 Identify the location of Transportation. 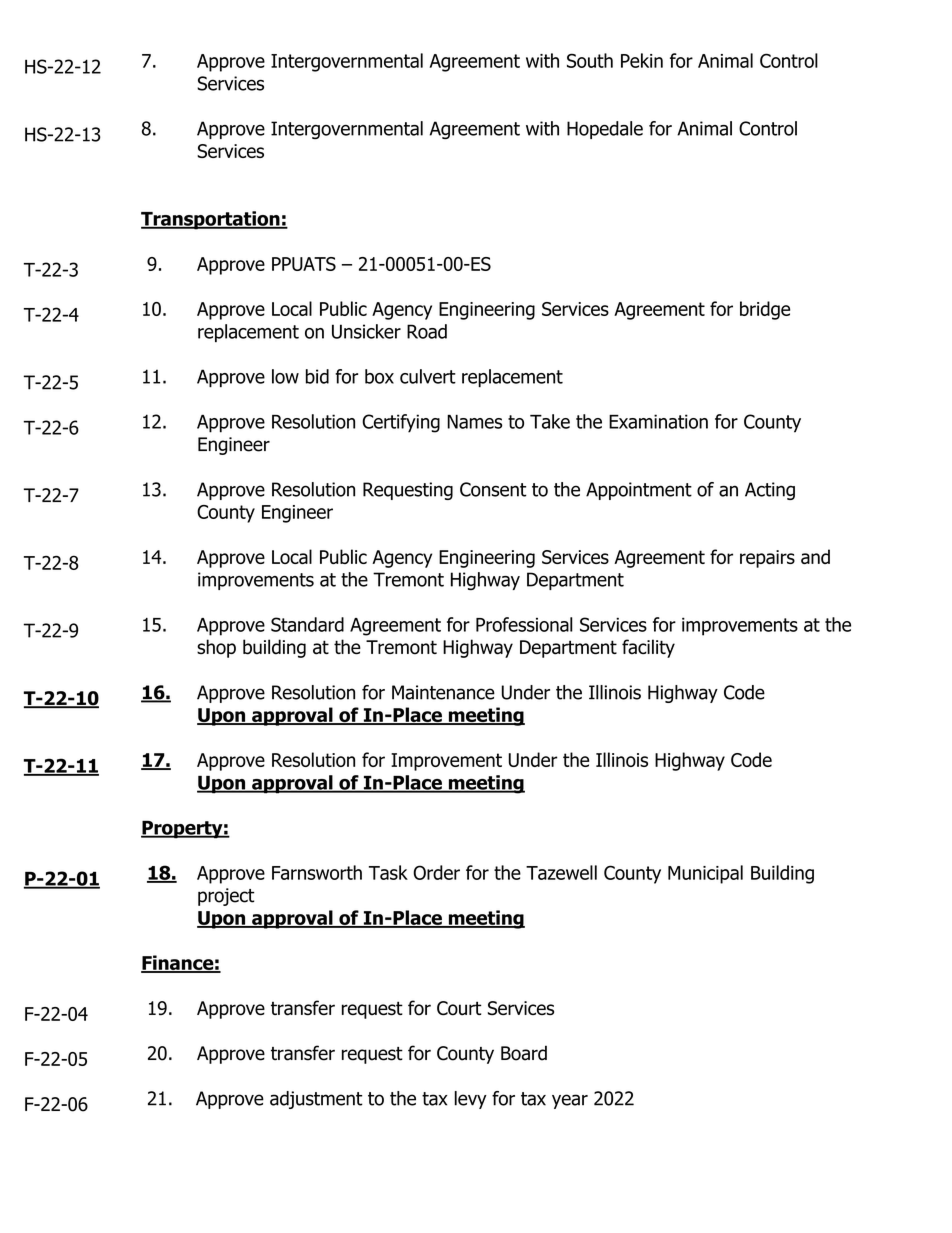
(211, 220).
